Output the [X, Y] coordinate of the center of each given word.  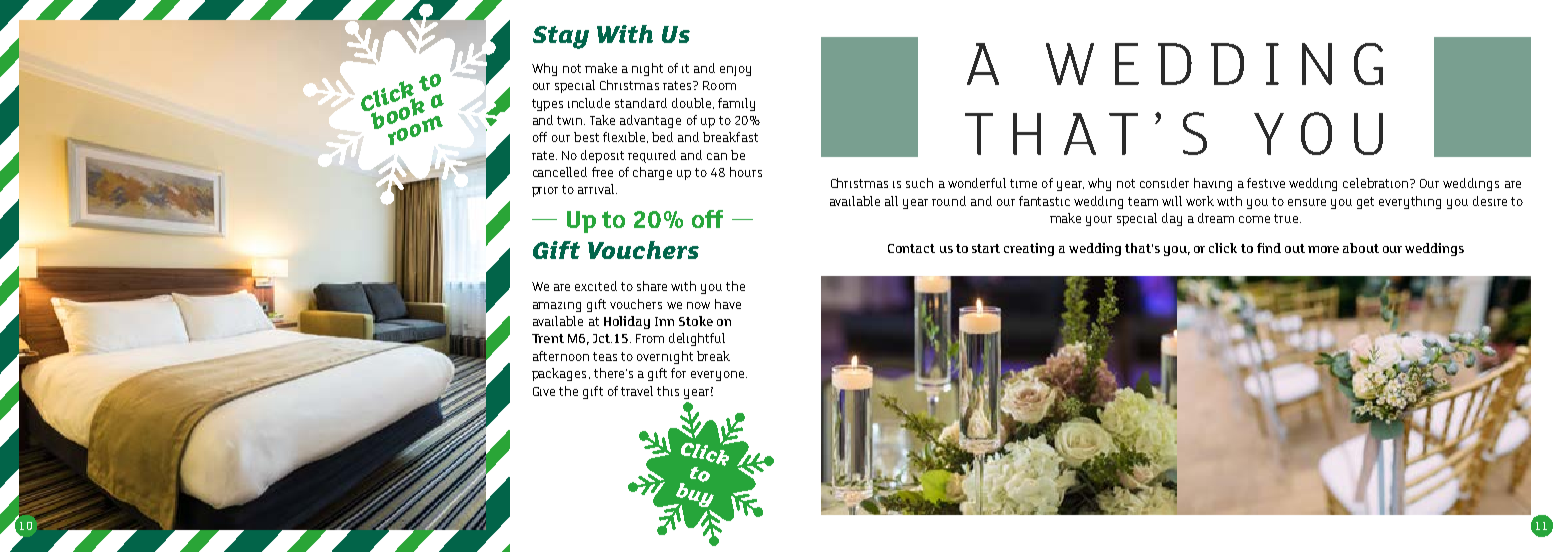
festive [1266, 183]
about [1361, 248]
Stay [561, 37]
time [1023, 183]
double [691, 103]
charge [652, 173]
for [678, 373]
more [1323, 249]
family [736, 104]
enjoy [735, 71]
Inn [664, 321]
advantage [650, 121]
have [728, 304]
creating [1029, 249]
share [652, 286]
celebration [1377, 183]
